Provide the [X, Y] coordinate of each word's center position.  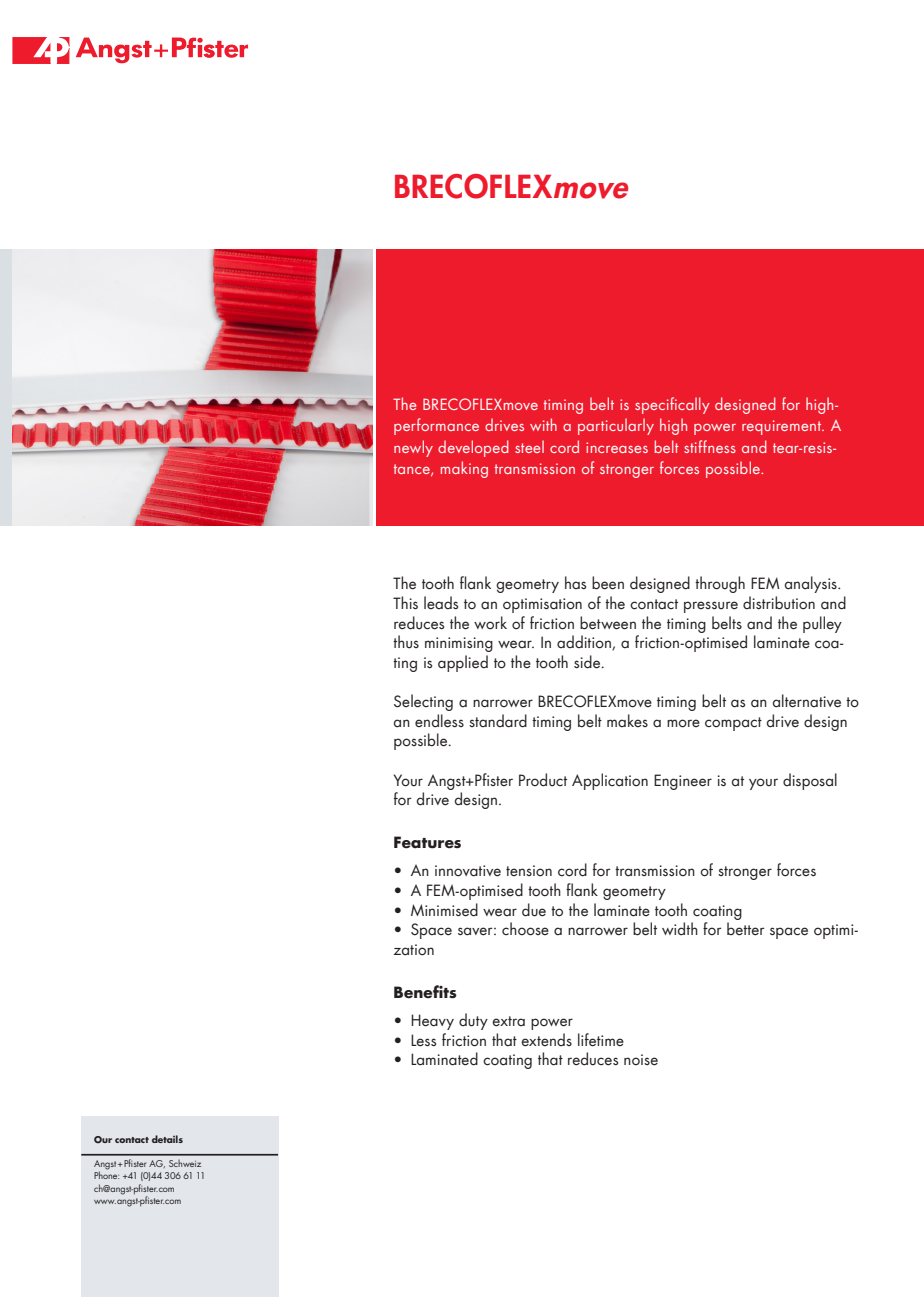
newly [413, 448]
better [745, 929]
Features [427, 842]
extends [546, 1040]
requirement [783, 427]
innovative [468, 871]
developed [473, 448]
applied [463, 663]
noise [641, 1060]
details [167, 1139]
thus [406, 642]
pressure [711, 607]
